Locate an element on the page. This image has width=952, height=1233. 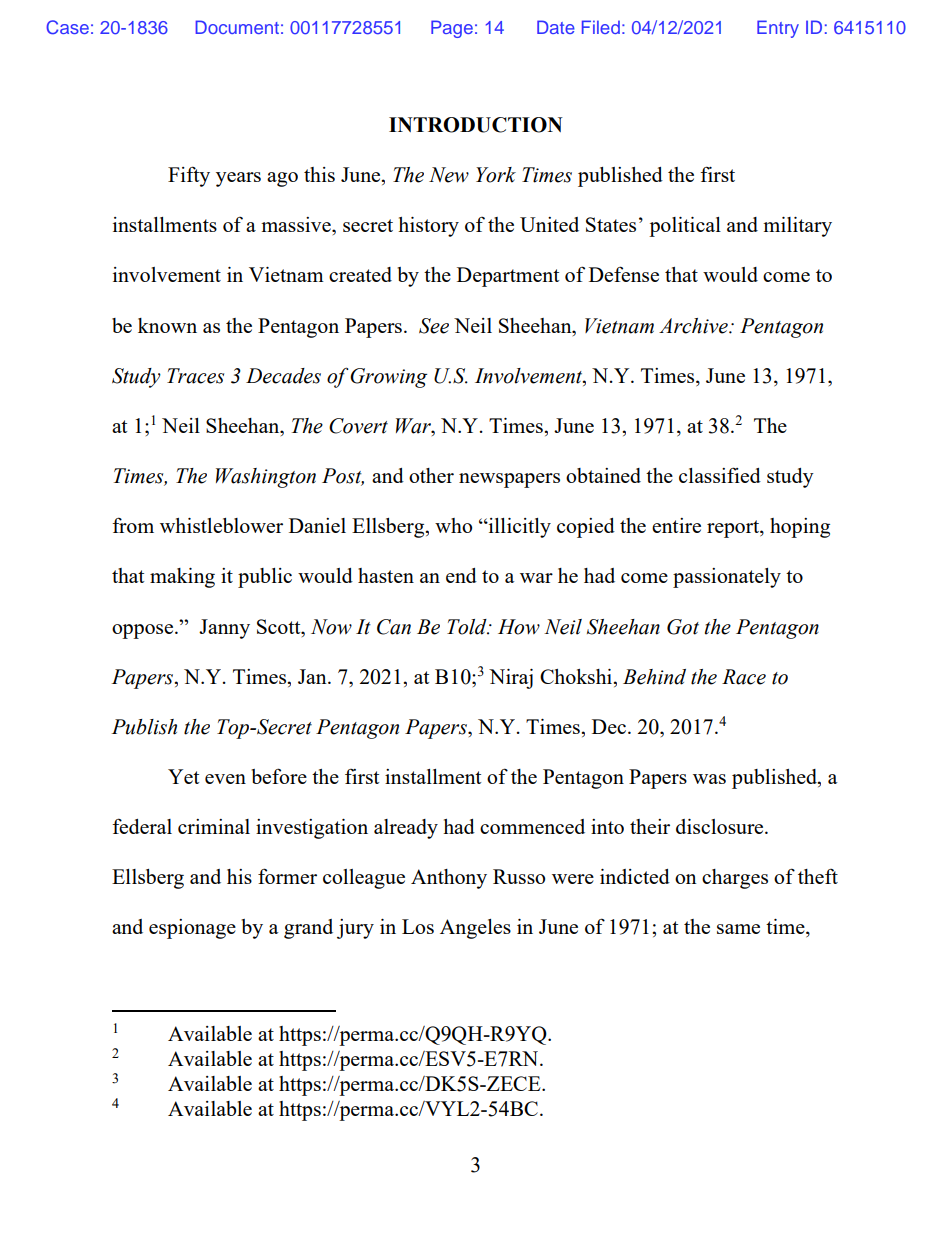
Entry is located at coordinates (778, 29).
